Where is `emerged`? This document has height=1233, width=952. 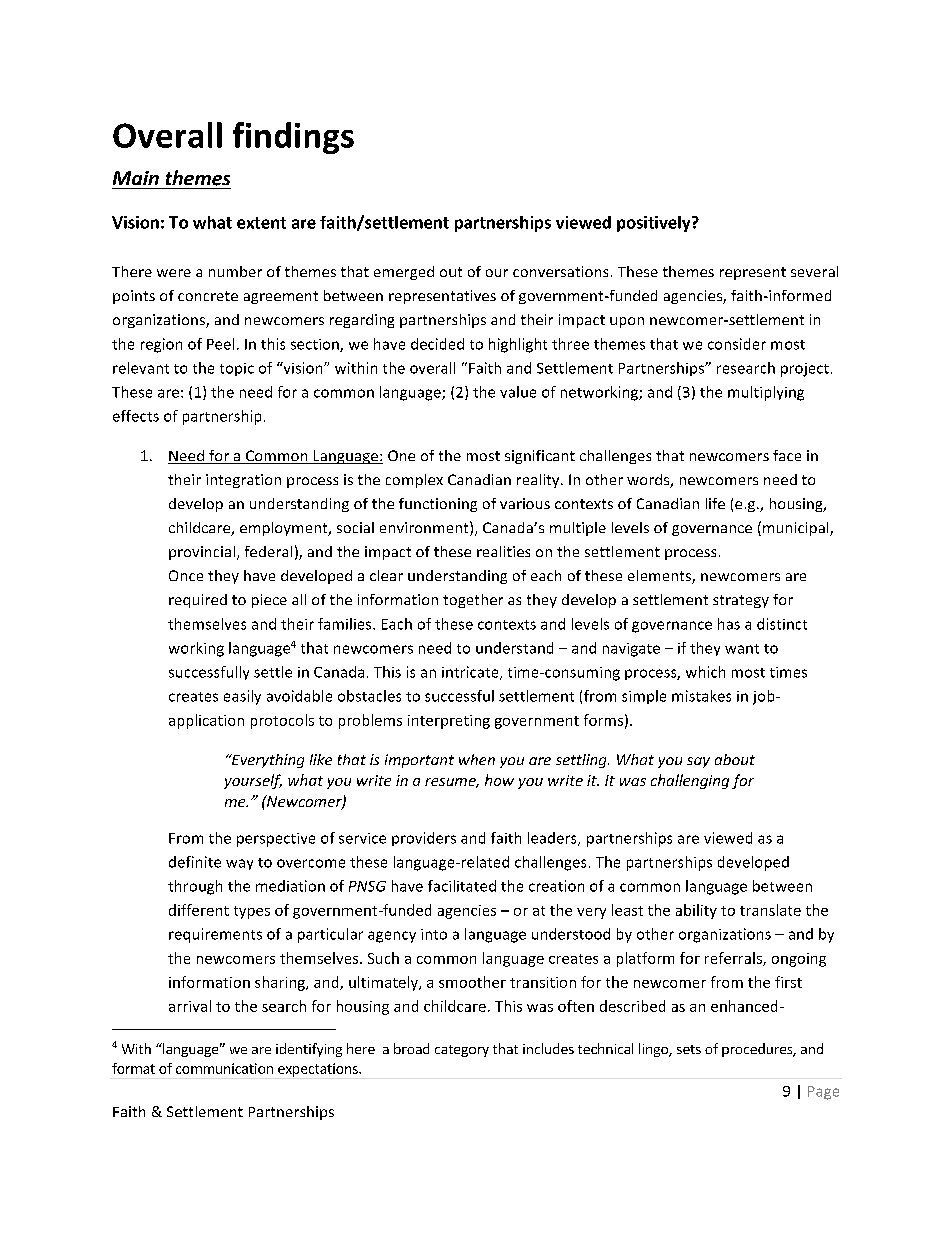
emerged is located at coordinates (404, 273).
